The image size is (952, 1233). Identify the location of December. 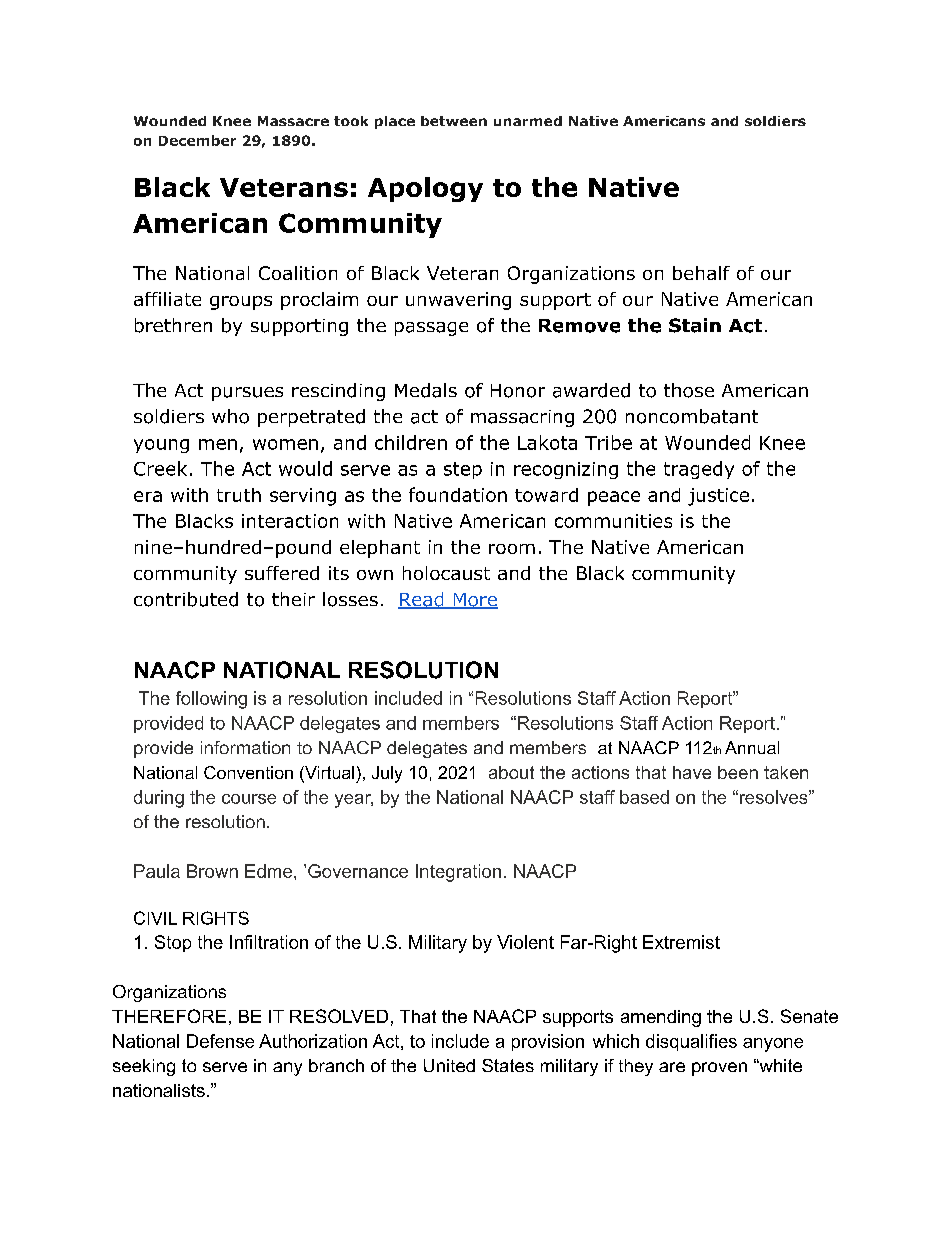
(197, 140).
